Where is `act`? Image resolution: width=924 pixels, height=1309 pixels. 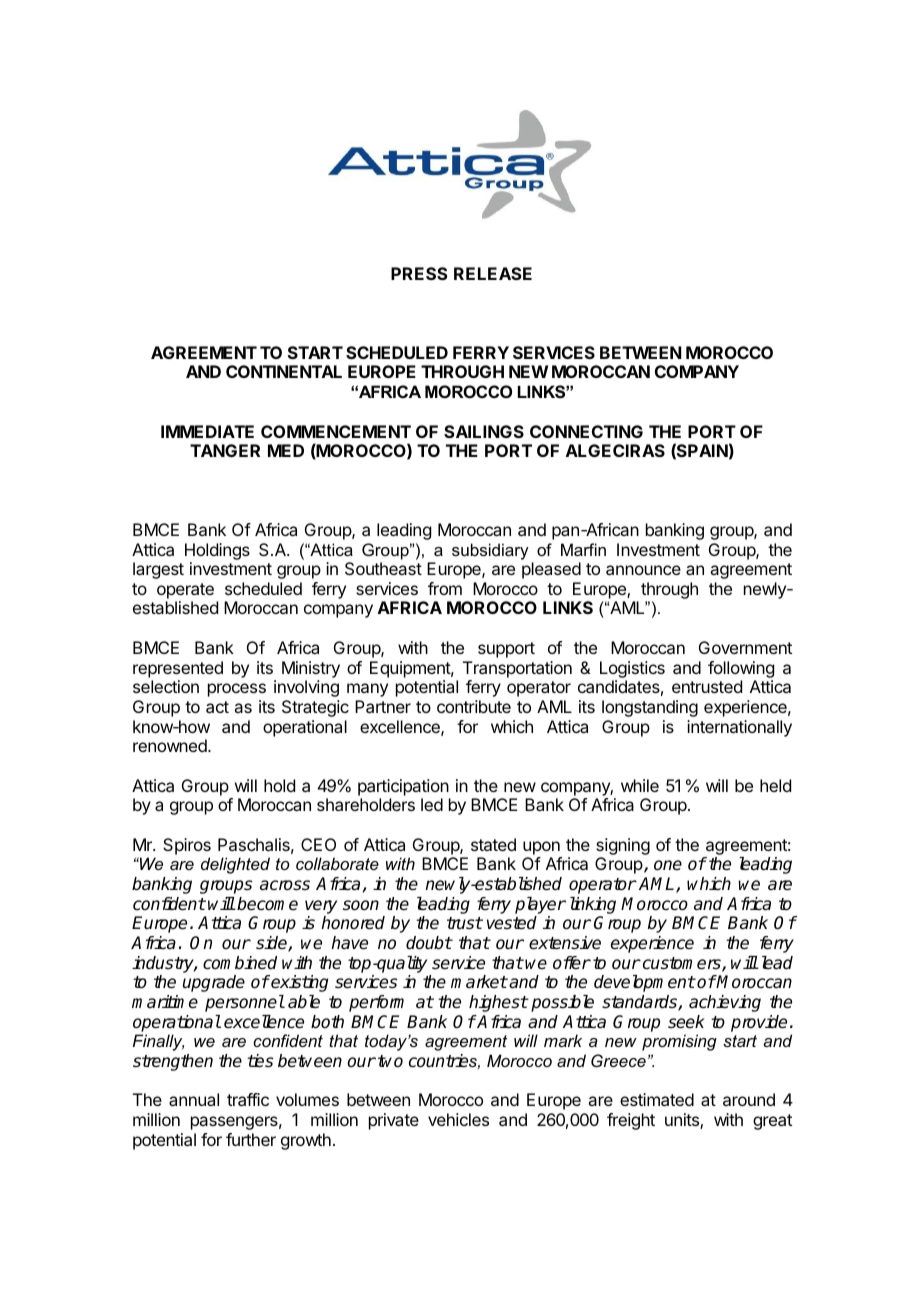
act is located at coordinates (217, 707).
